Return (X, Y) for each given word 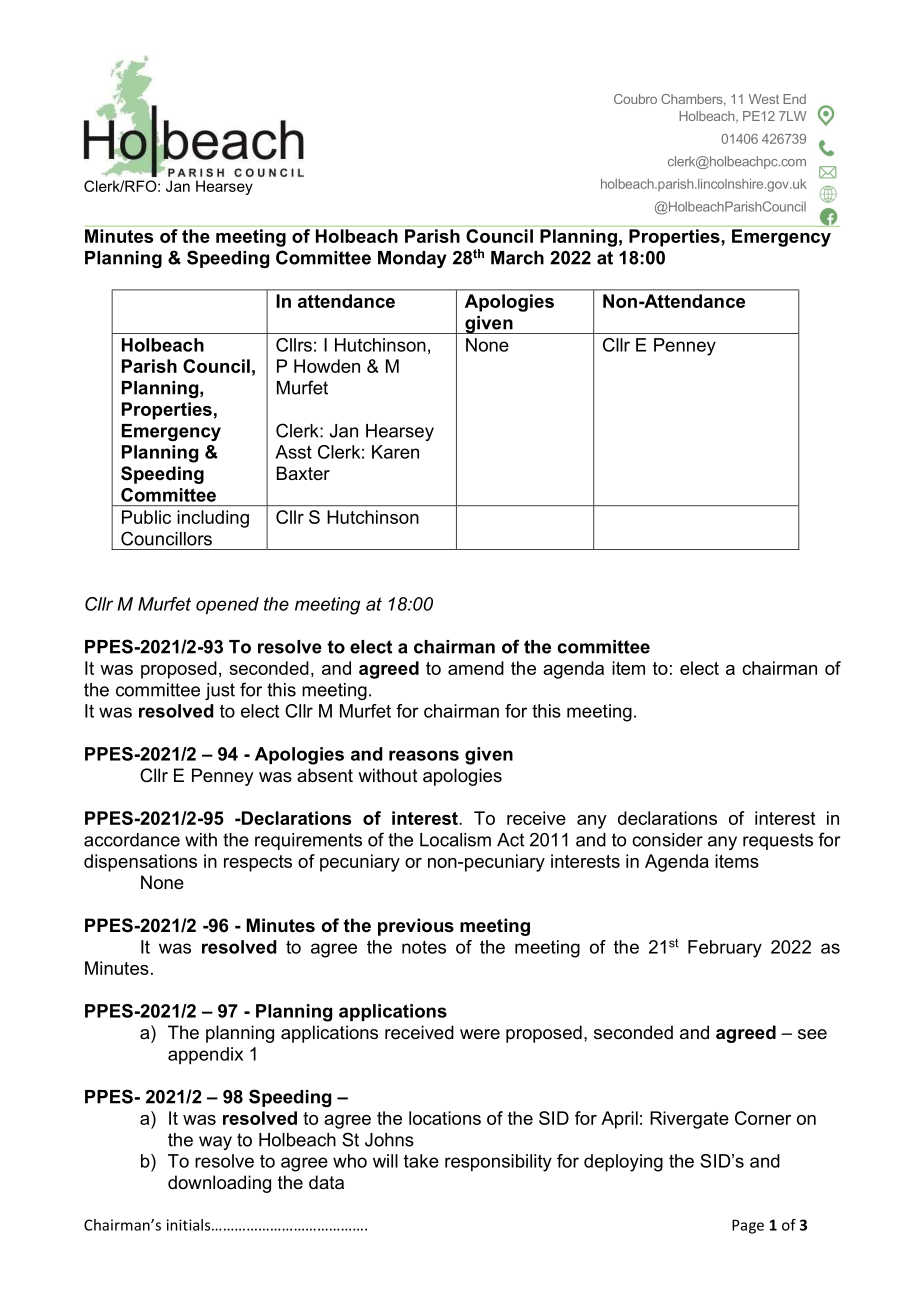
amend (476, 668)
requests (778, 841)
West (764, 99)
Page (748, 1226)
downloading (219, 1184)
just (220, 691)
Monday (412, 259)
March (517, 258)
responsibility (498, 1163)
